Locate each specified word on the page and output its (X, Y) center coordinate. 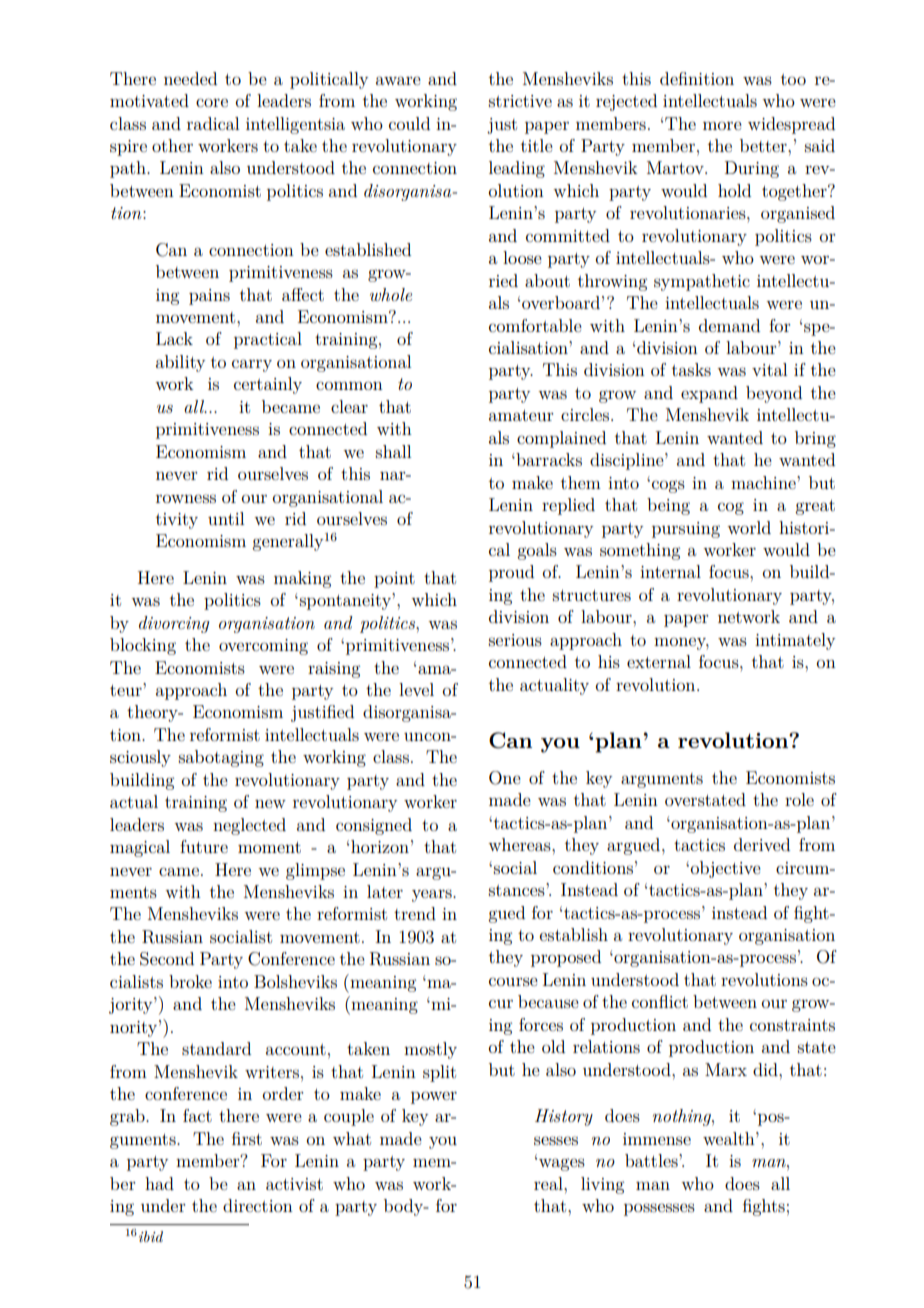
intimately (795, 641)
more (722, 125)
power (434, 1097)
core (212, 102)
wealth (730, 1138)
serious (515, 640)
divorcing (174, 624)
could (409, 123)
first (247, 1138)
